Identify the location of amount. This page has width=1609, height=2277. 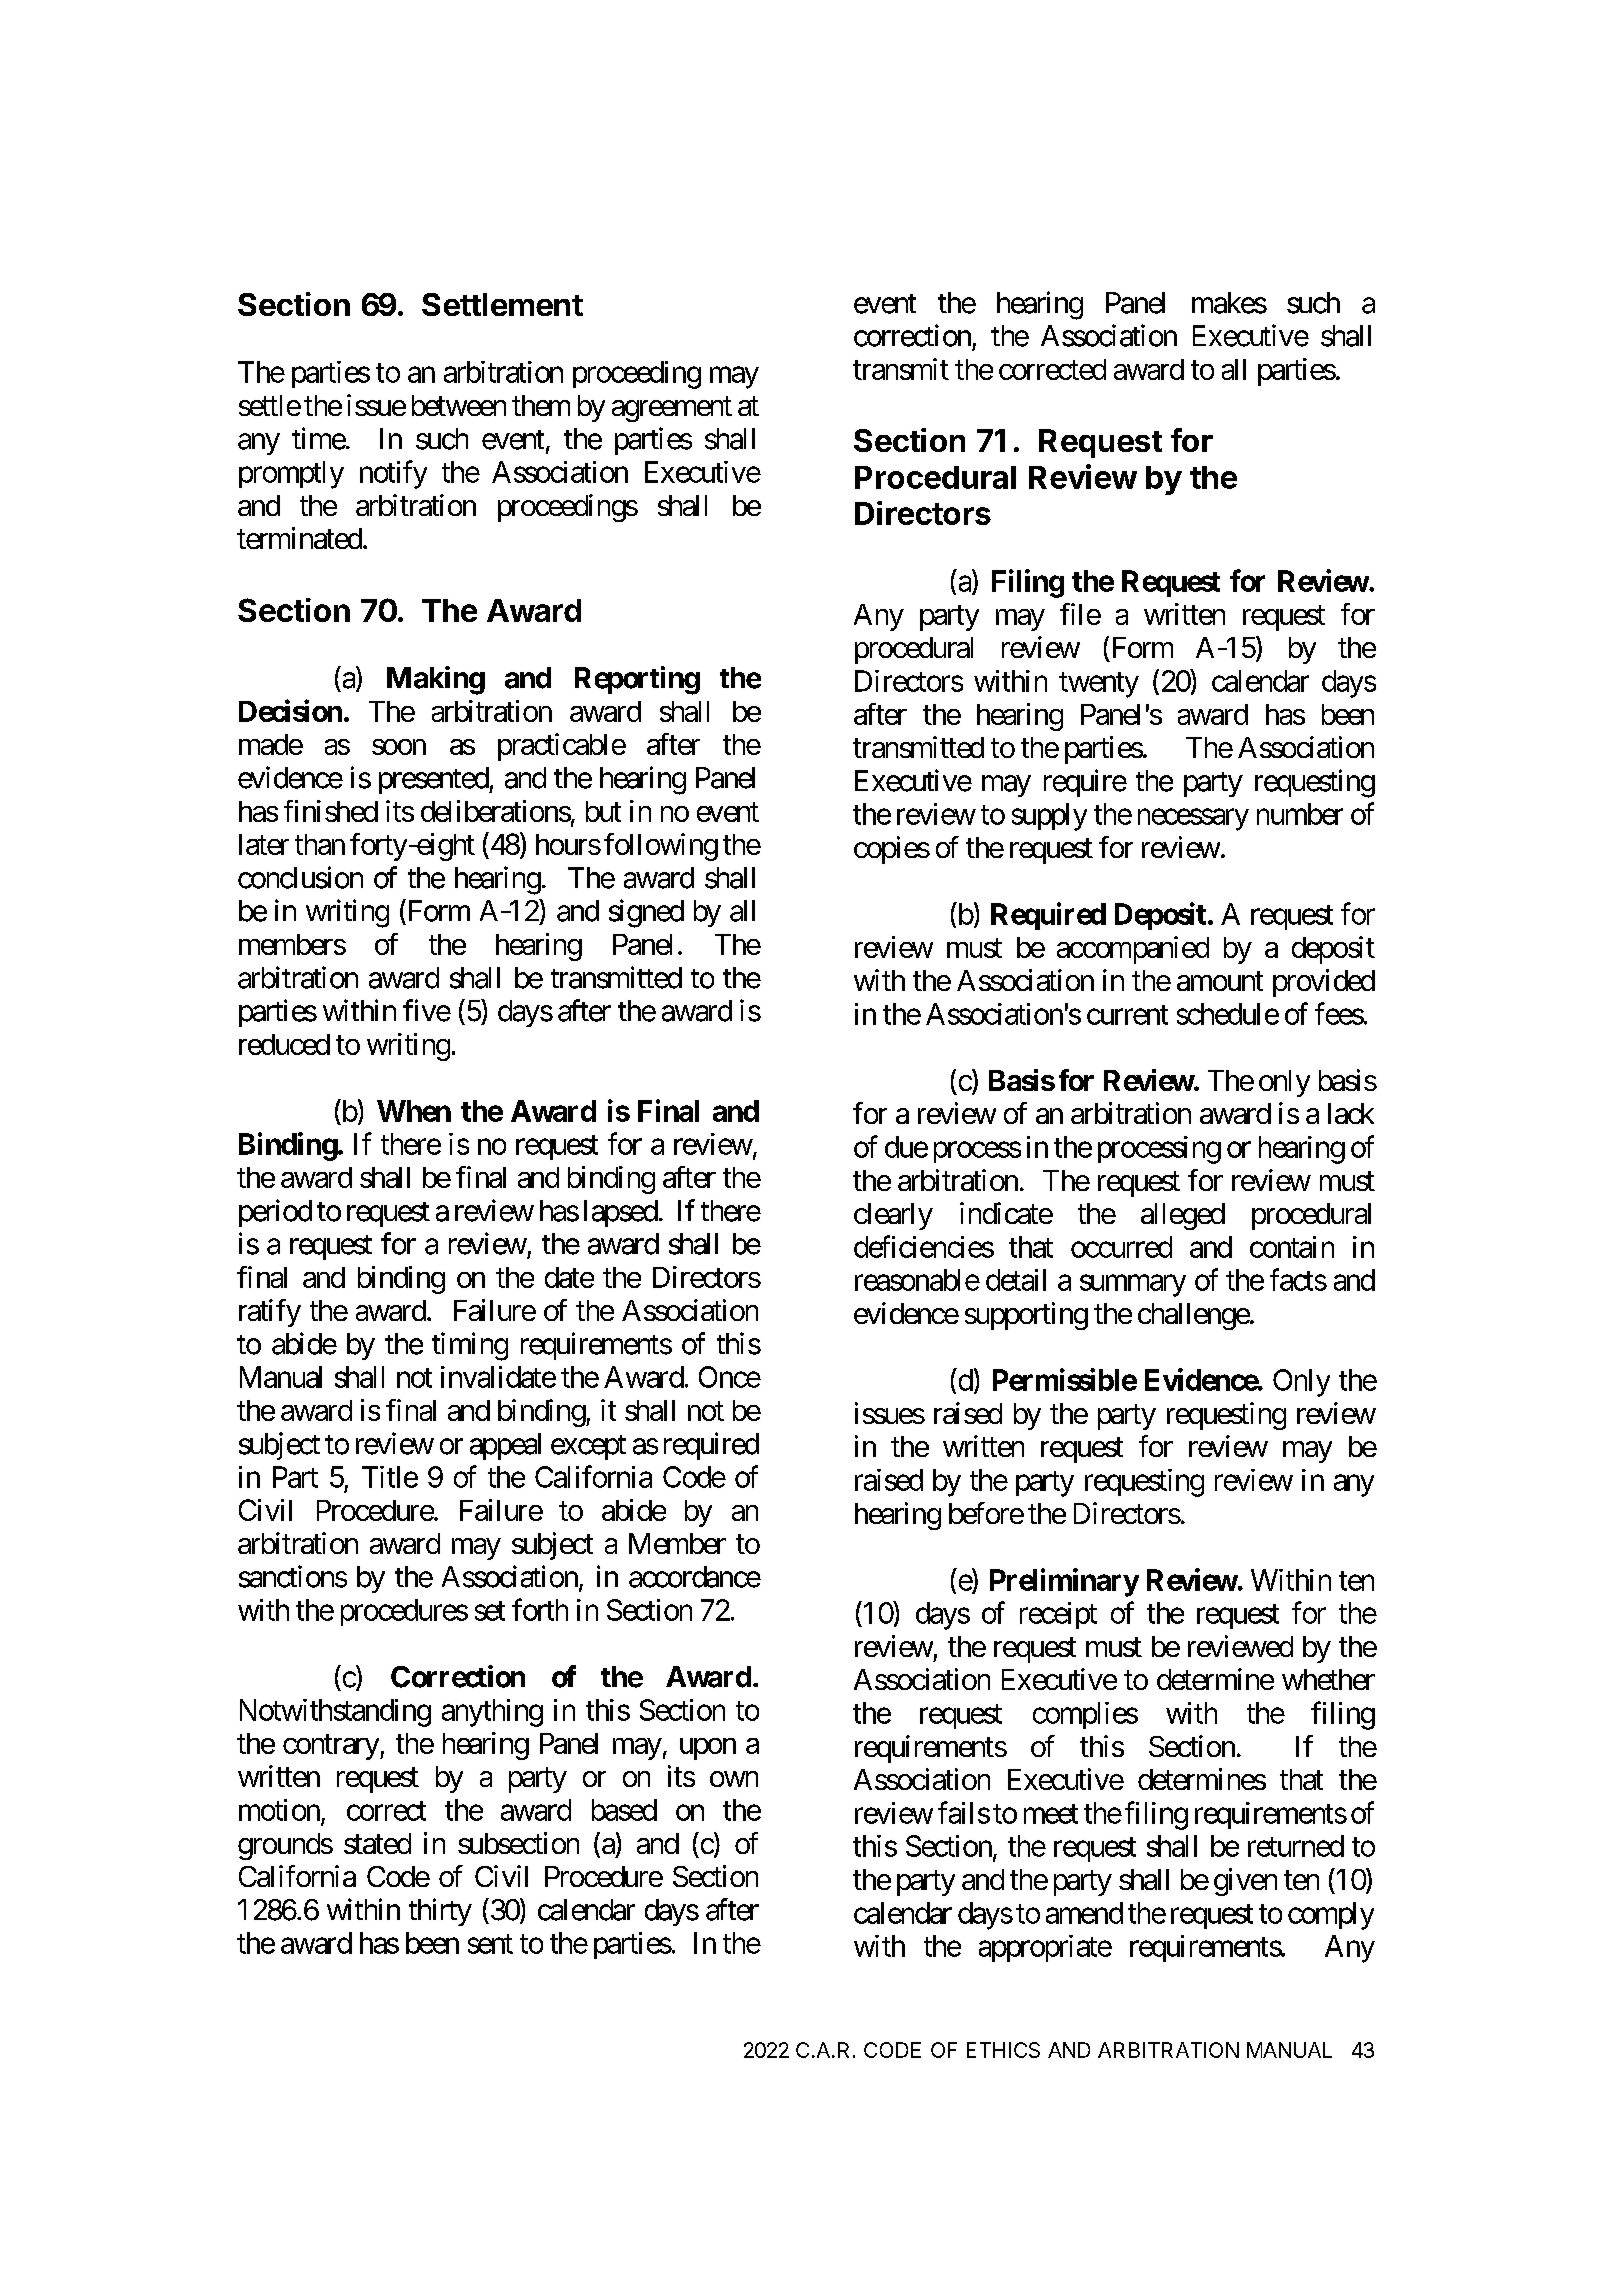
(1220, 981).
